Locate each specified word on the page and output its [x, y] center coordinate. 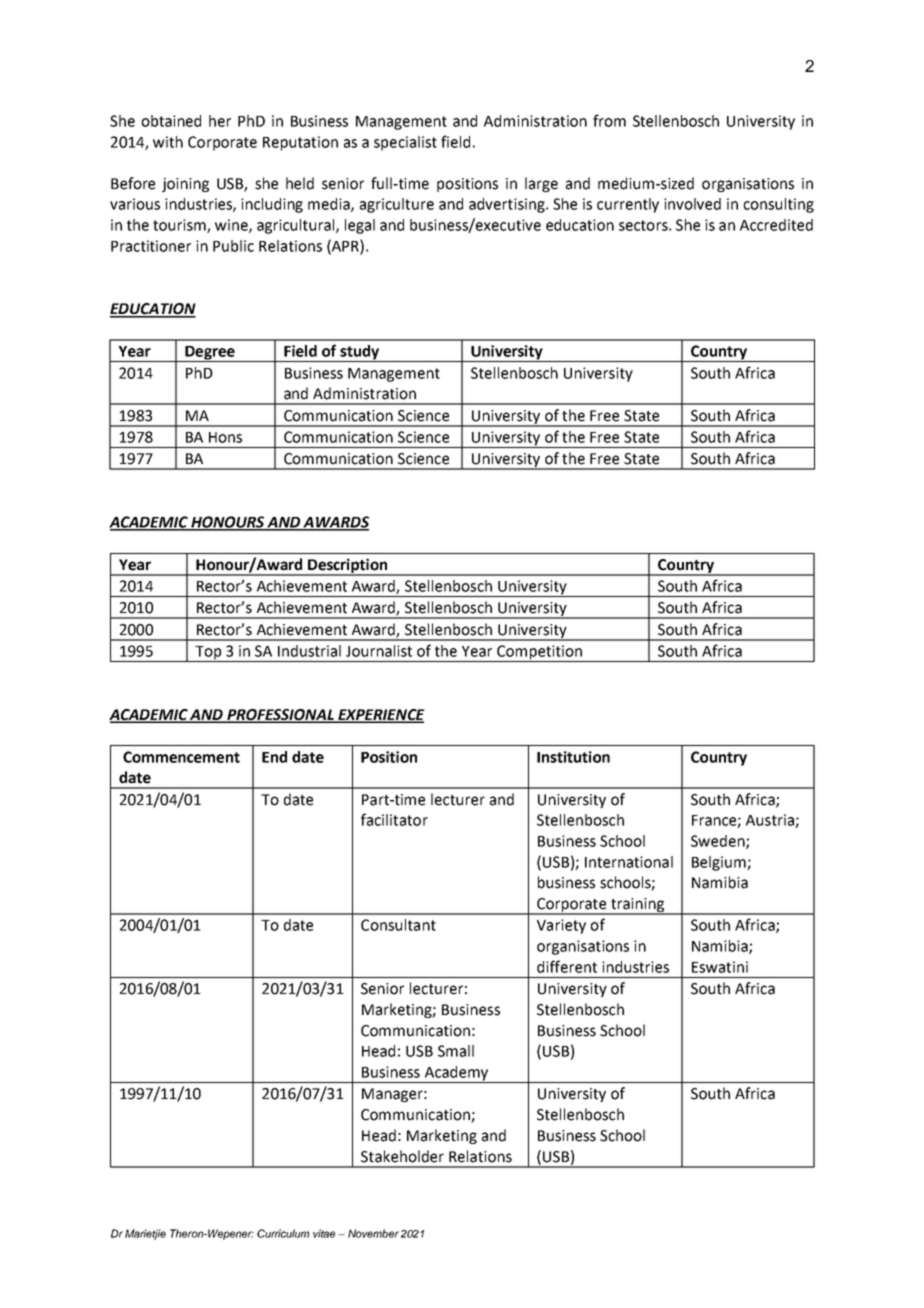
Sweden [719, 842]
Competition [539, 653]
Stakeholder [402, 1156]
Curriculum [283, 1233]
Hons [225, 437]
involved [692, 204]
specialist [405, 143]
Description [348, 566]
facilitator [394, 819]
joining [185, 185]
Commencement [181, 757]
